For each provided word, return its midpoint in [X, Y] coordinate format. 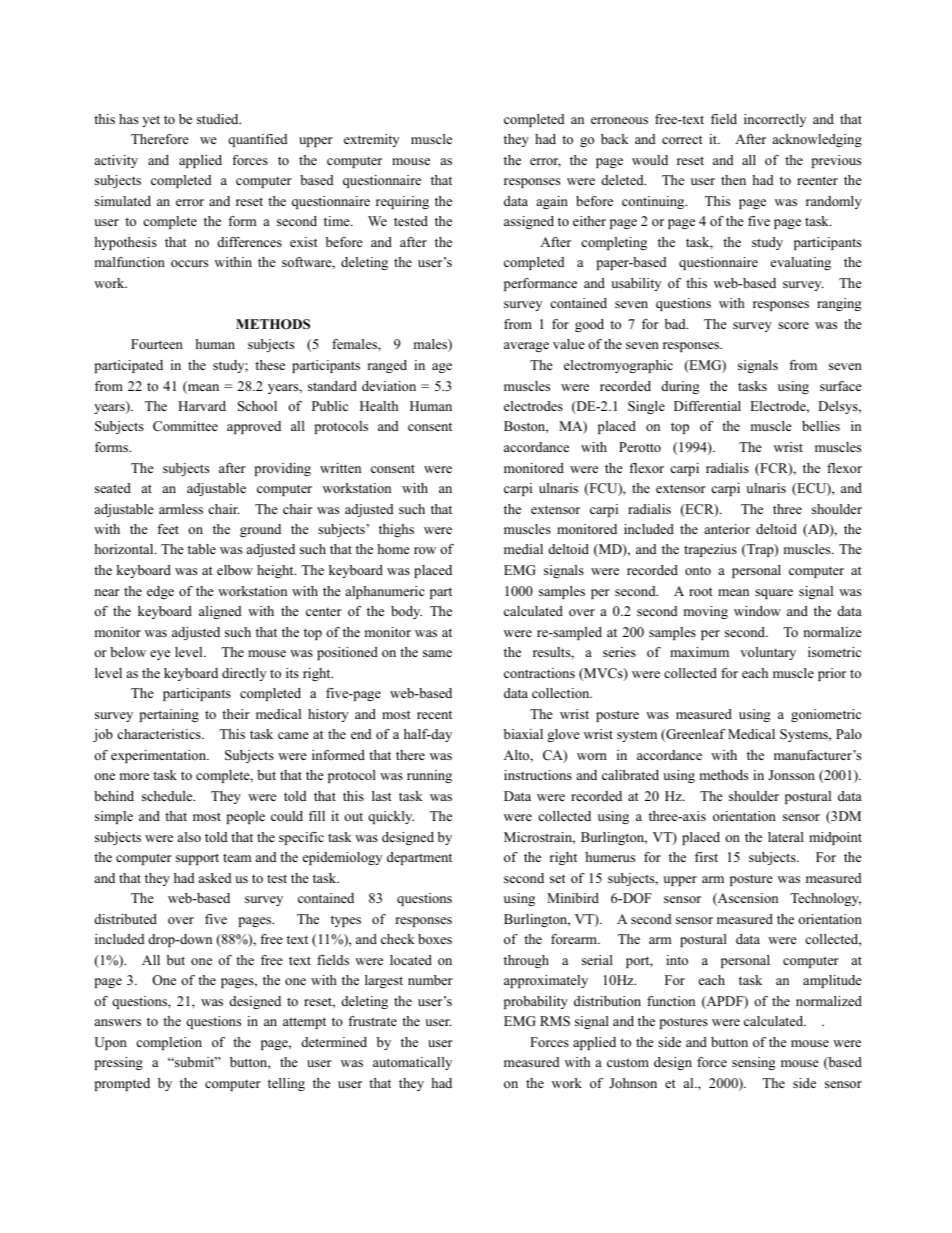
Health [379, 406]
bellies [821, 426]
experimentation [160, 756]
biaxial [523, 734]
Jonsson [791, 775]
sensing [753, 1063]
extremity [371, 140]
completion [169, 1043]
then [733, 180]
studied [219, 119]
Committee [185, 426]
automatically [412, 1063]
